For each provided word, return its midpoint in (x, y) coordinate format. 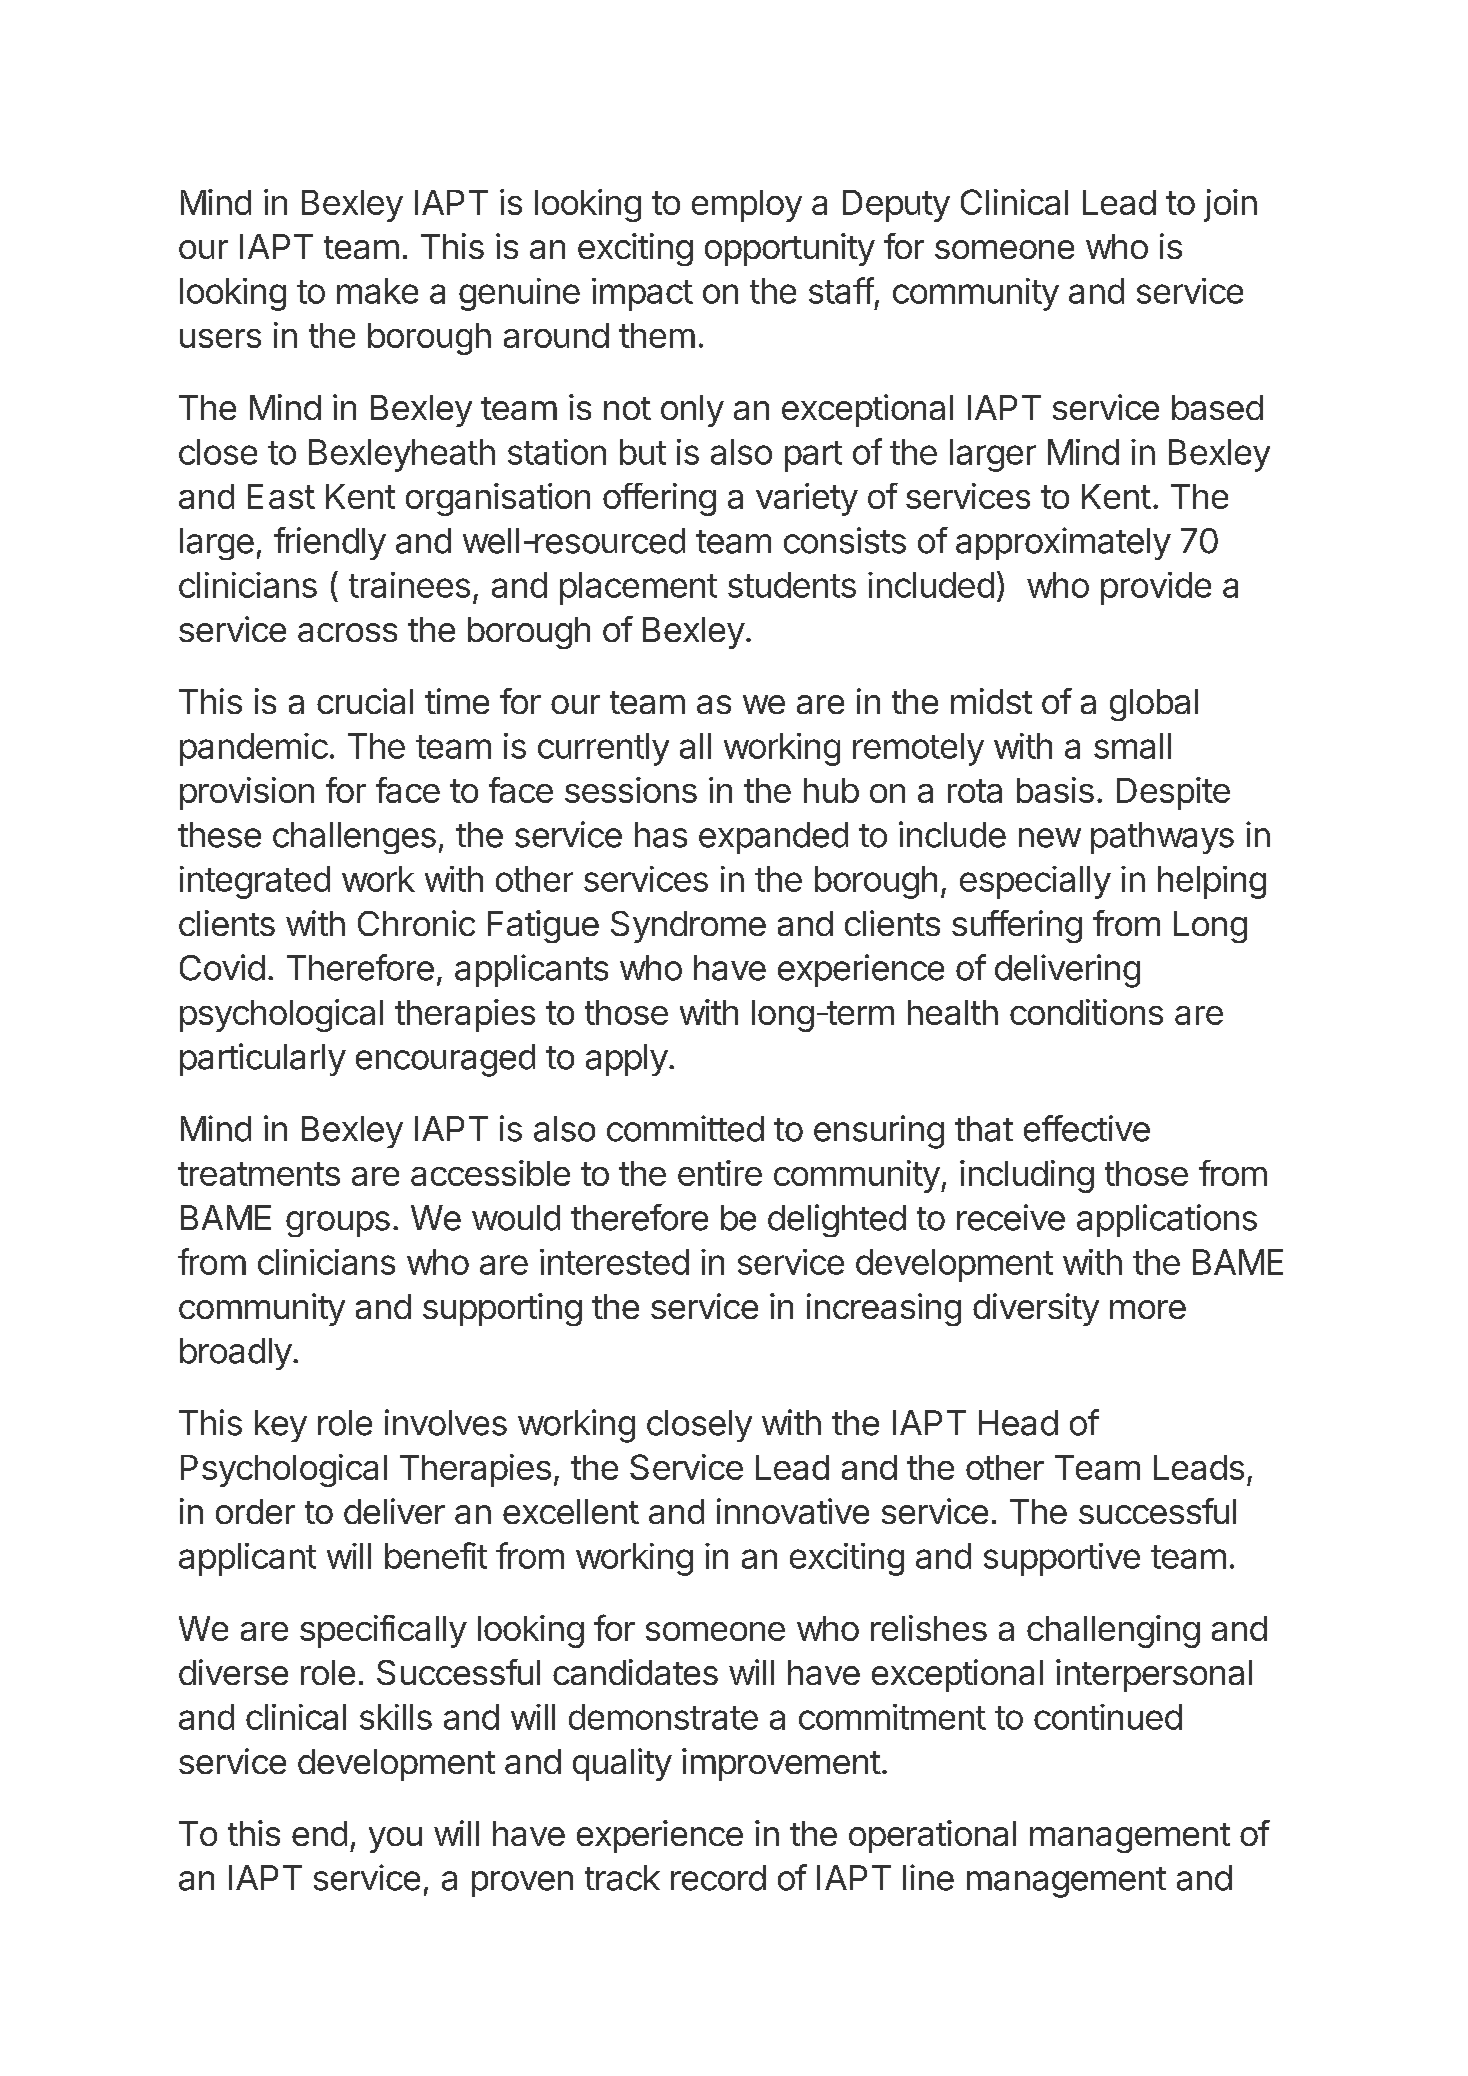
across (347, 632)
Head (1018, 1423)
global (1154, 705)
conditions (1086, 1012)
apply (627, 1060)
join (1230, 205)
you (395, 1840)
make (377, 291)
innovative (793, 1511)
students (792, 585)
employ (747, 206)
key (281, 1426)
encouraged (445, 1060)
